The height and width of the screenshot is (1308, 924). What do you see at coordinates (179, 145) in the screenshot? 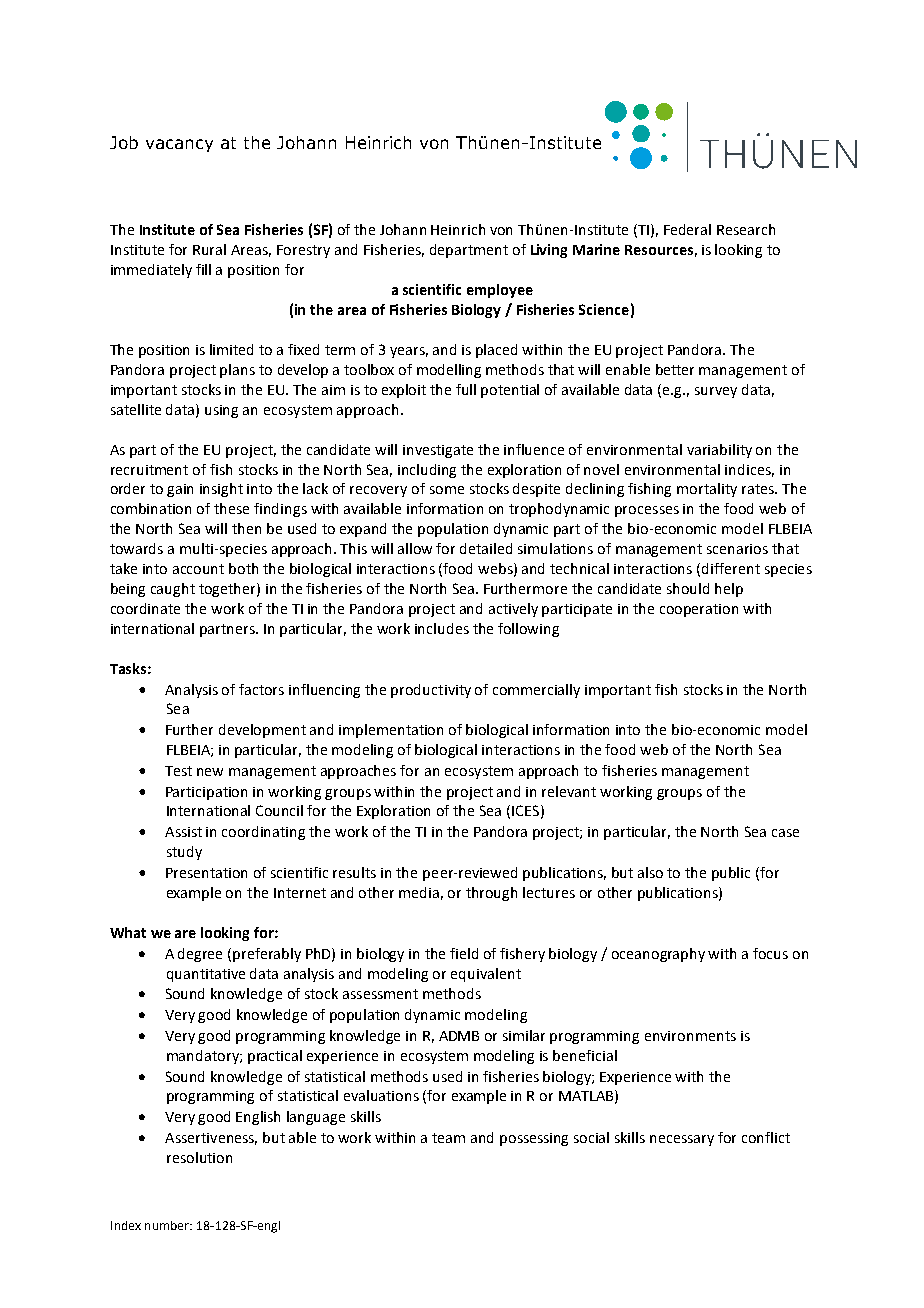
I see `vacancy` at bounding box center [179, 145].
